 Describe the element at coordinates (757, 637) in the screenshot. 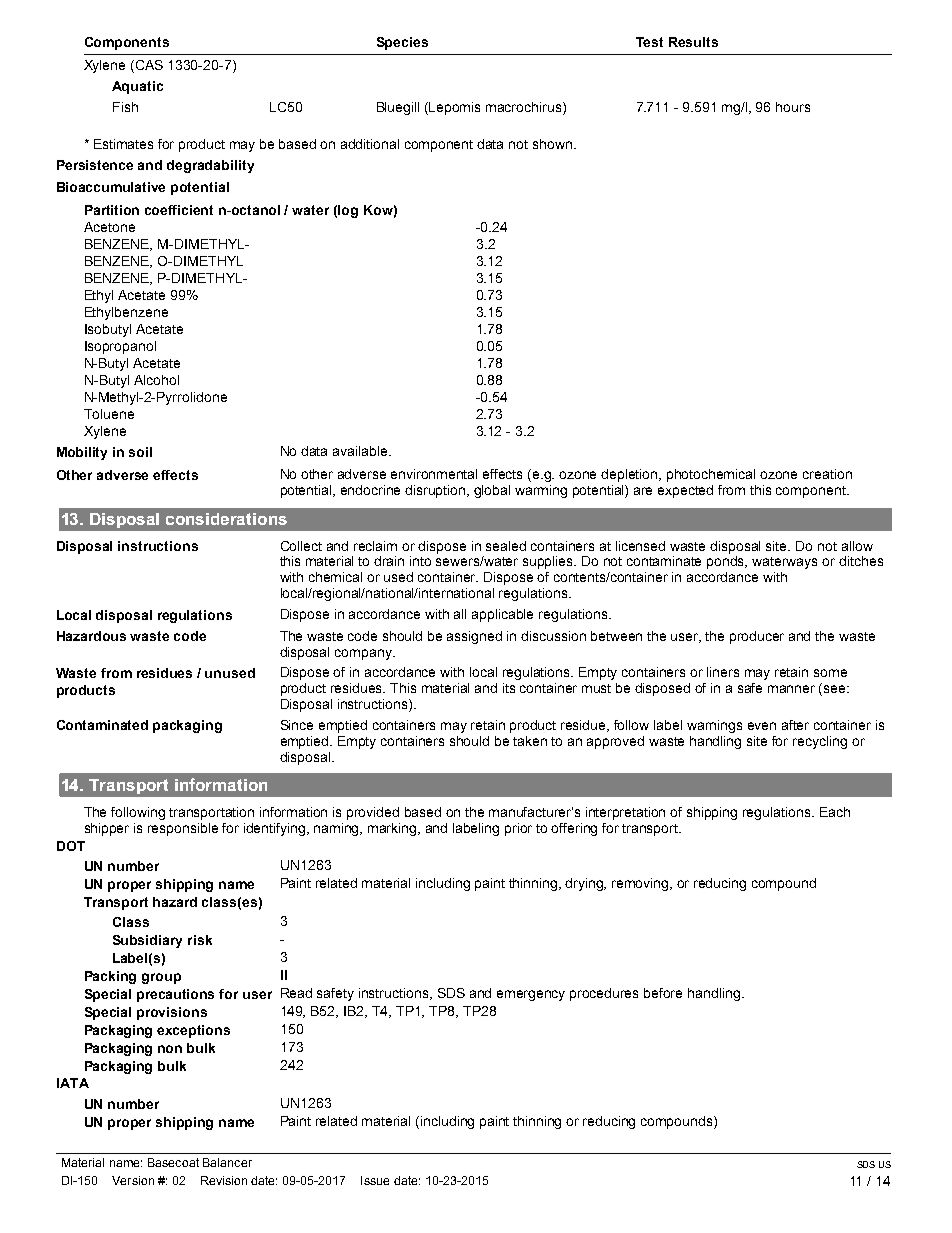

I see `producer` at that location.
